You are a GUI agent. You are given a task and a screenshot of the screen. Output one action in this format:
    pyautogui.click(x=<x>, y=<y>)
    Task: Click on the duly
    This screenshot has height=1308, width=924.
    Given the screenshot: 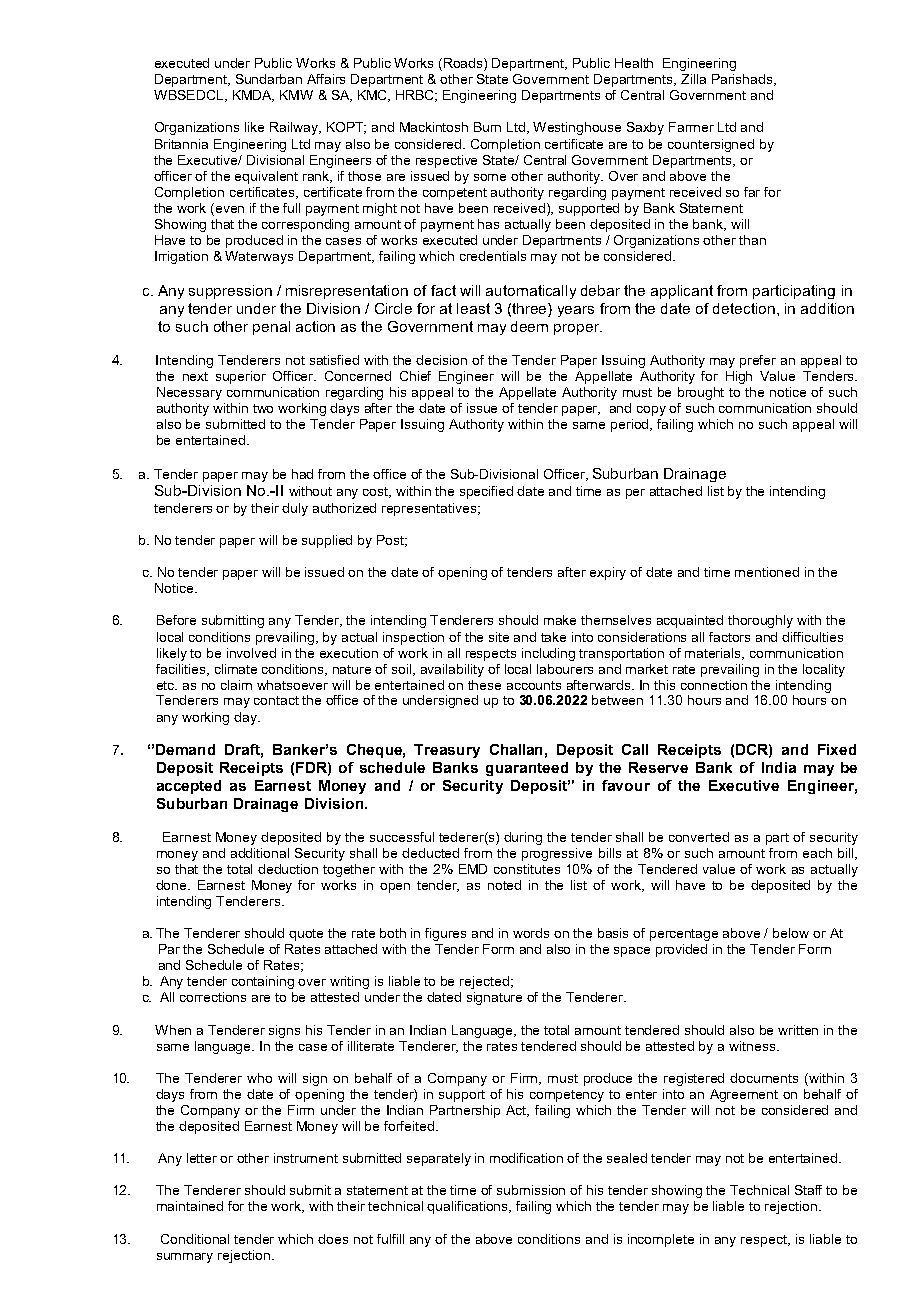 What is the action you would take?
    pyautogui.click(x=295, y=509)
